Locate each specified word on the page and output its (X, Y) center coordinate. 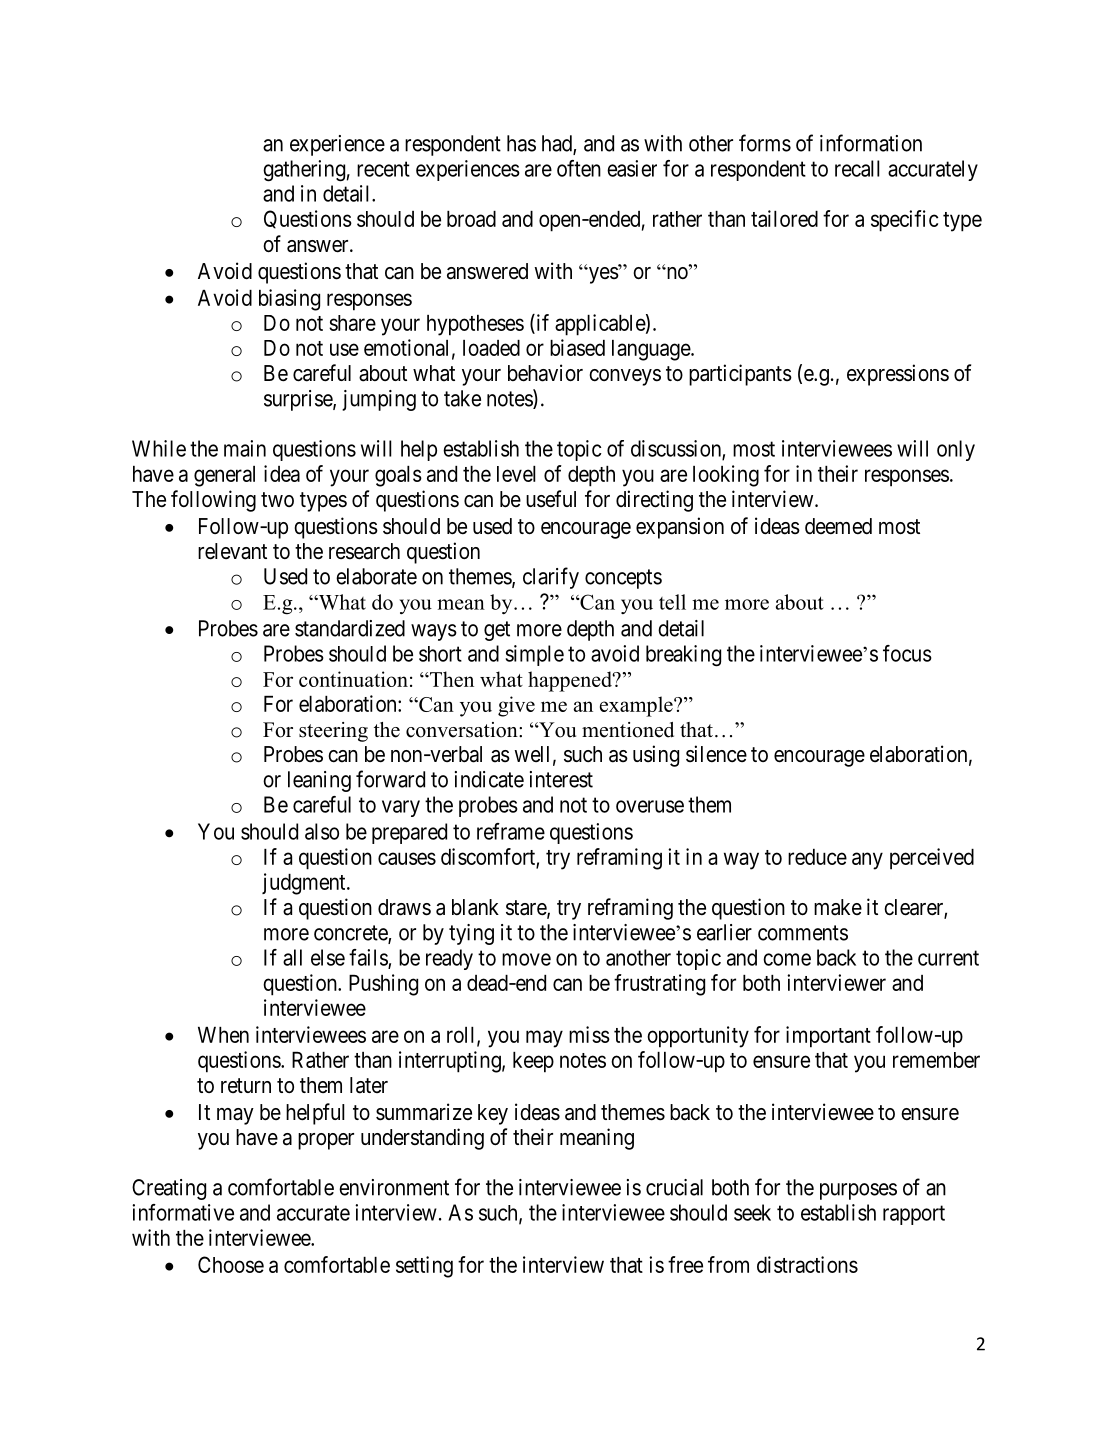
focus (907, 653)
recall (857, 168)
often (579, 168)
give (516, 706)
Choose (231, 1264)
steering (333, 732)
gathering (304, 171)
